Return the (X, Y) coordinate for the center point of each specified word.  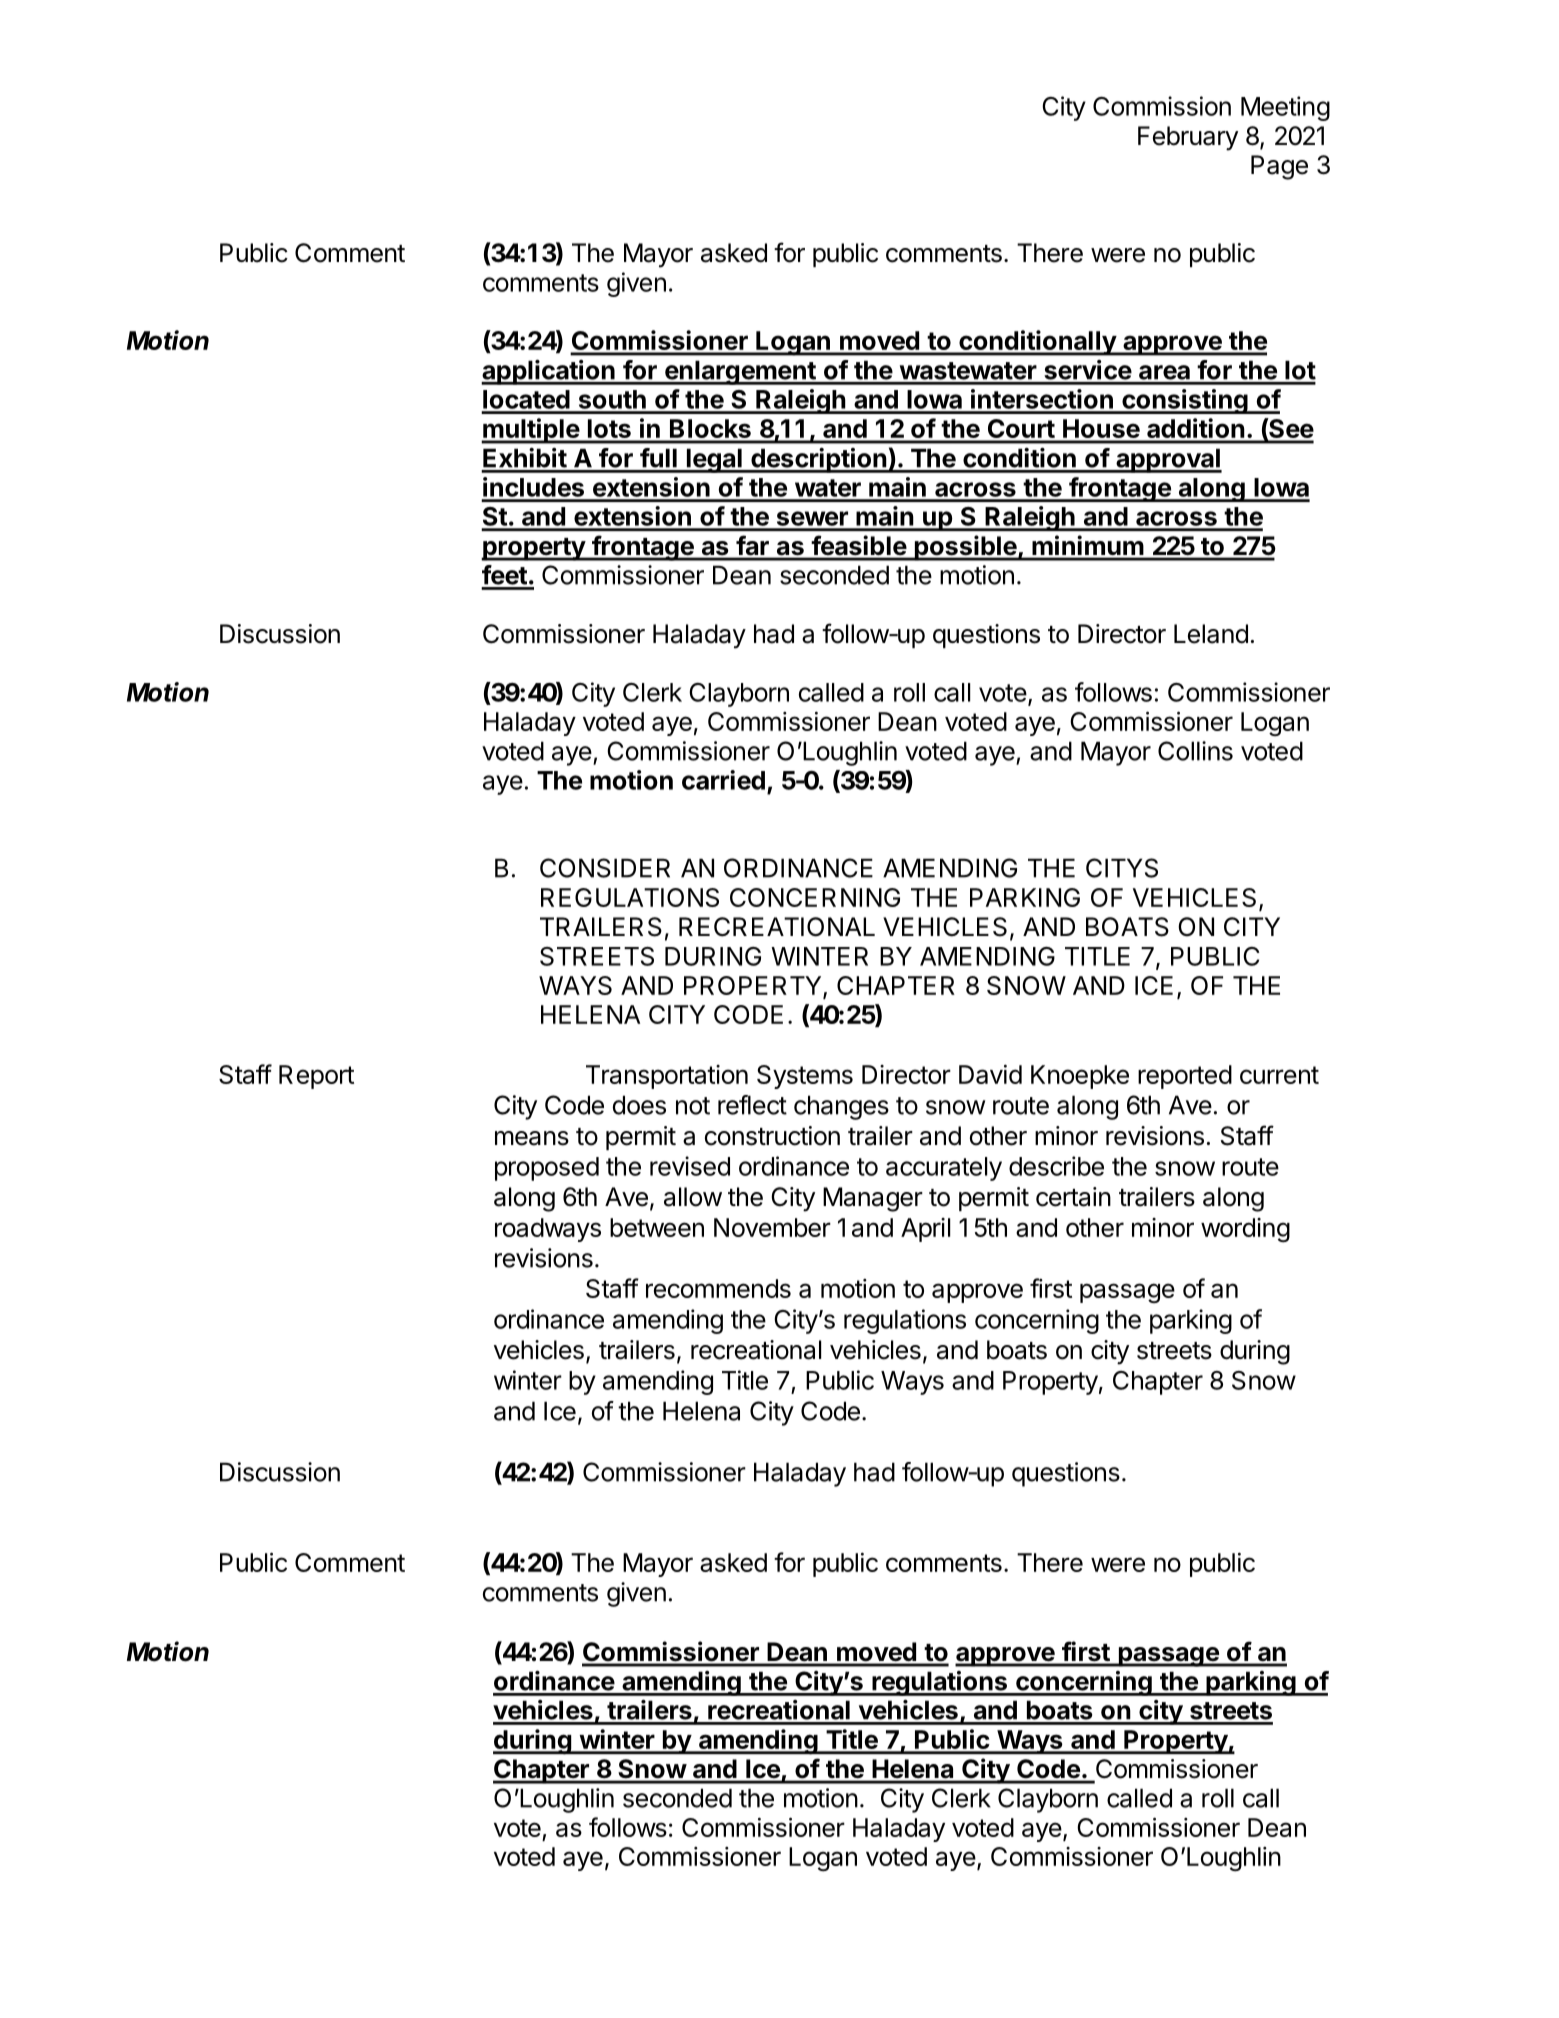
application (549, 372)
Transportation (667, 1077)
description (818, 460)
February (1188, 138)
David (990, 1074)
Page (1279, 167)
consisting (1185, 401)
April (925, 1230)
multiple (531, 431)
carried (723, 780)
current (1279, 1075)
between (657, 1227)
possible (965, 548)
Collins (1195, 751)
